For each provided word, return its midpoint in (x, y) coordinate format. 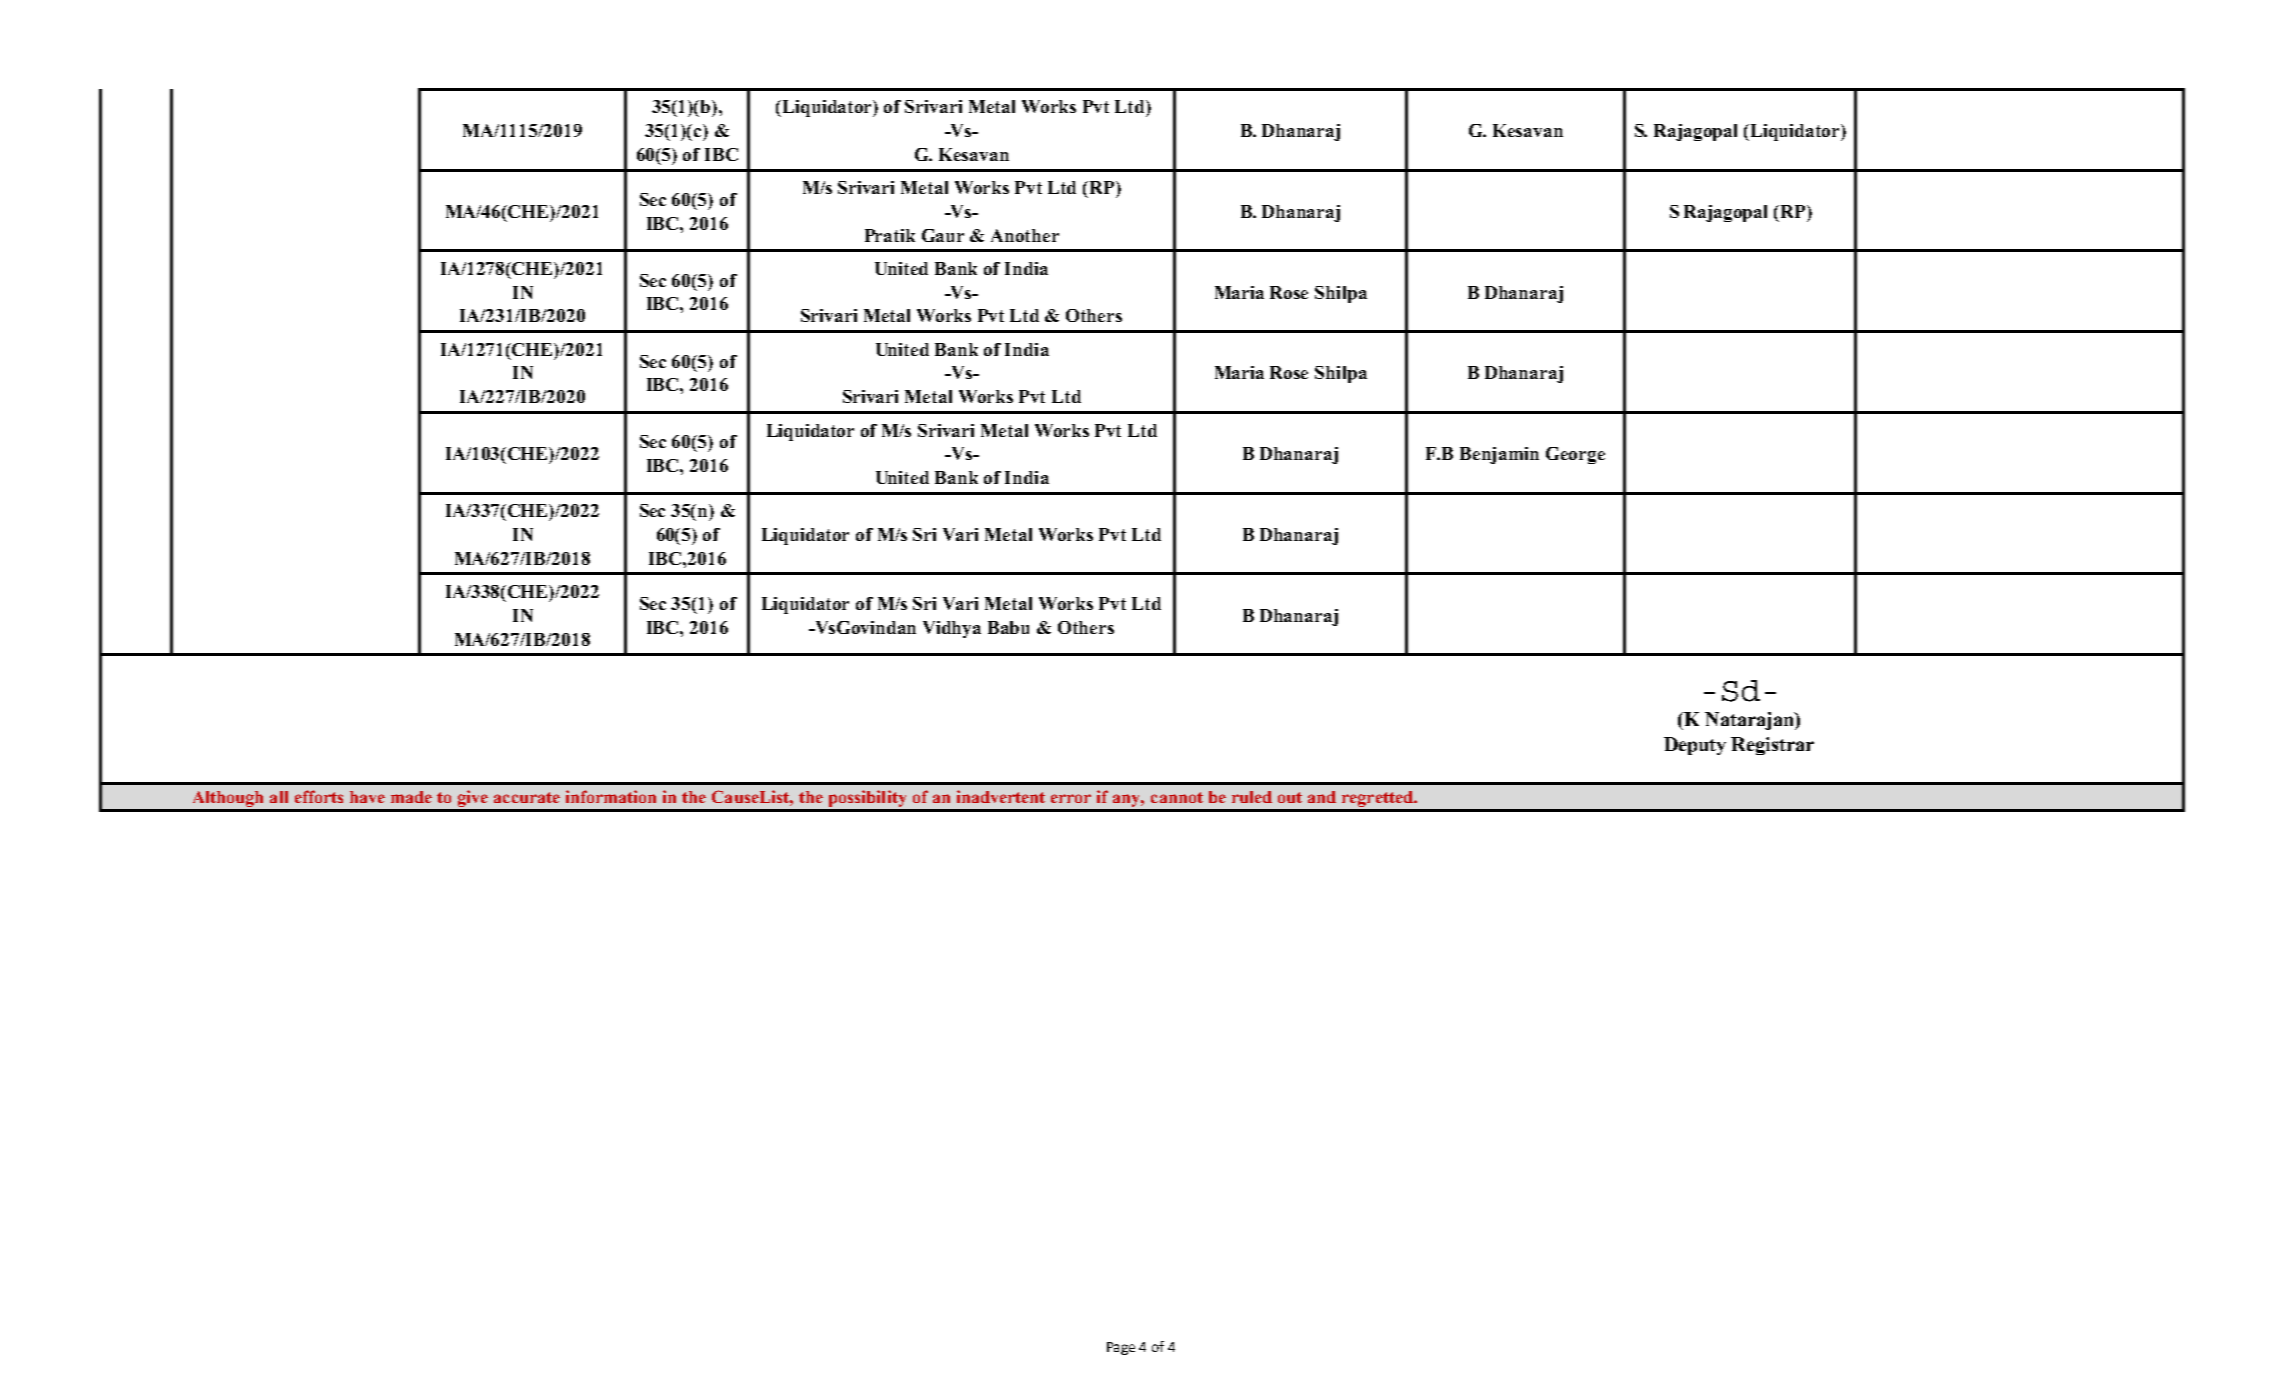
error (1071, 798)
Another (1025, 235)
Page (1121, 1348)
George (1575, 455)
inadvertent (1001, 796)
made (411, 797)
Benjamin (1499, 455)
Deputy (1695, 746)
